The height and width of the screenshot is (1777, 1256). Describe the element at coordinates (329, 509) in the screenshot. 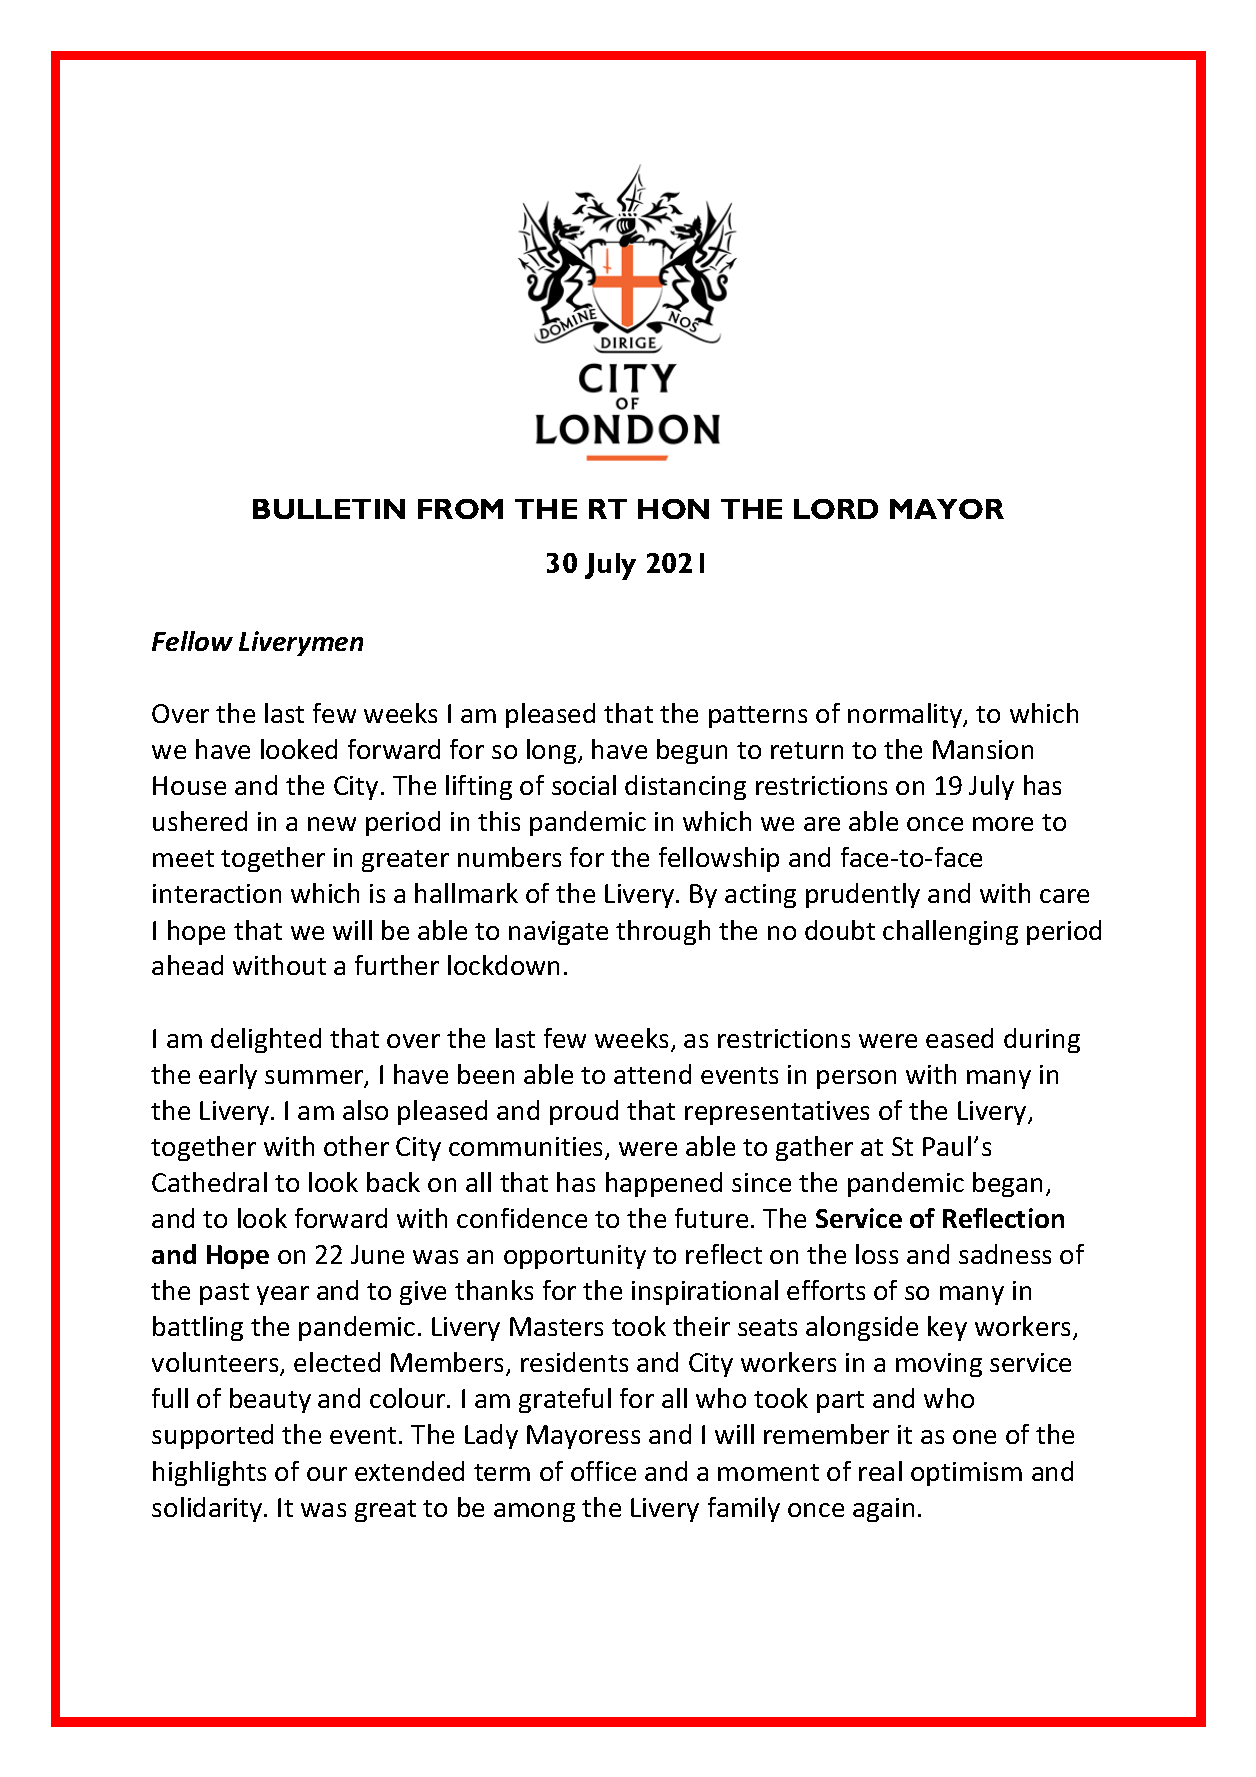

I see `BULLETIN` at that location.
